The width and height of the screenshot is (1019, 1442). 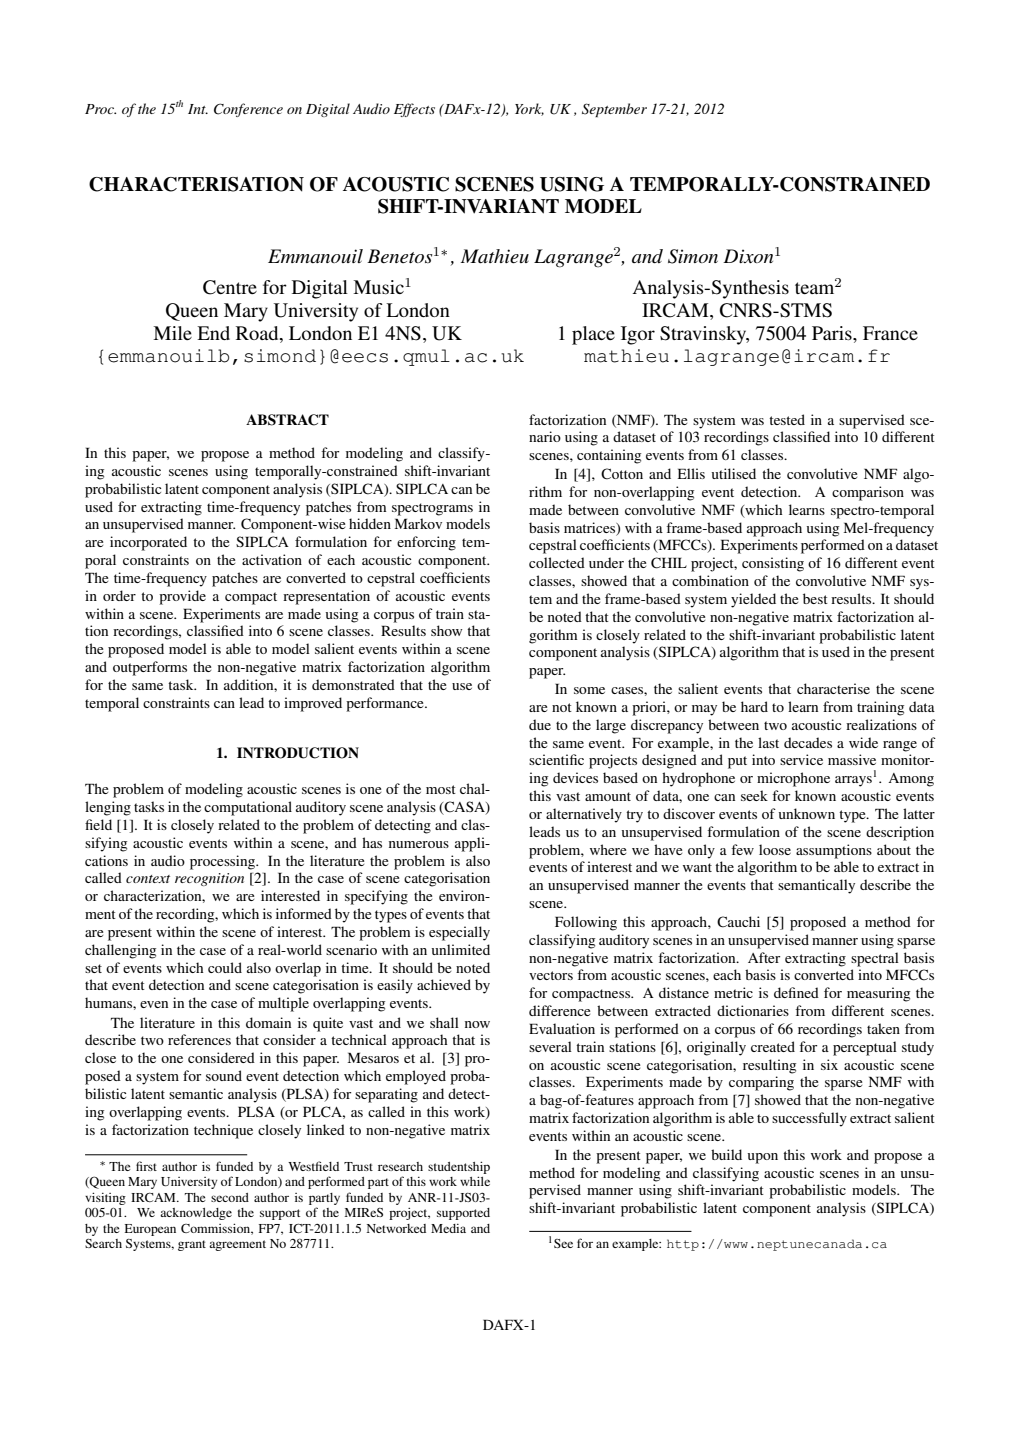 I want to click on while, so click(x=475, y=1181).
